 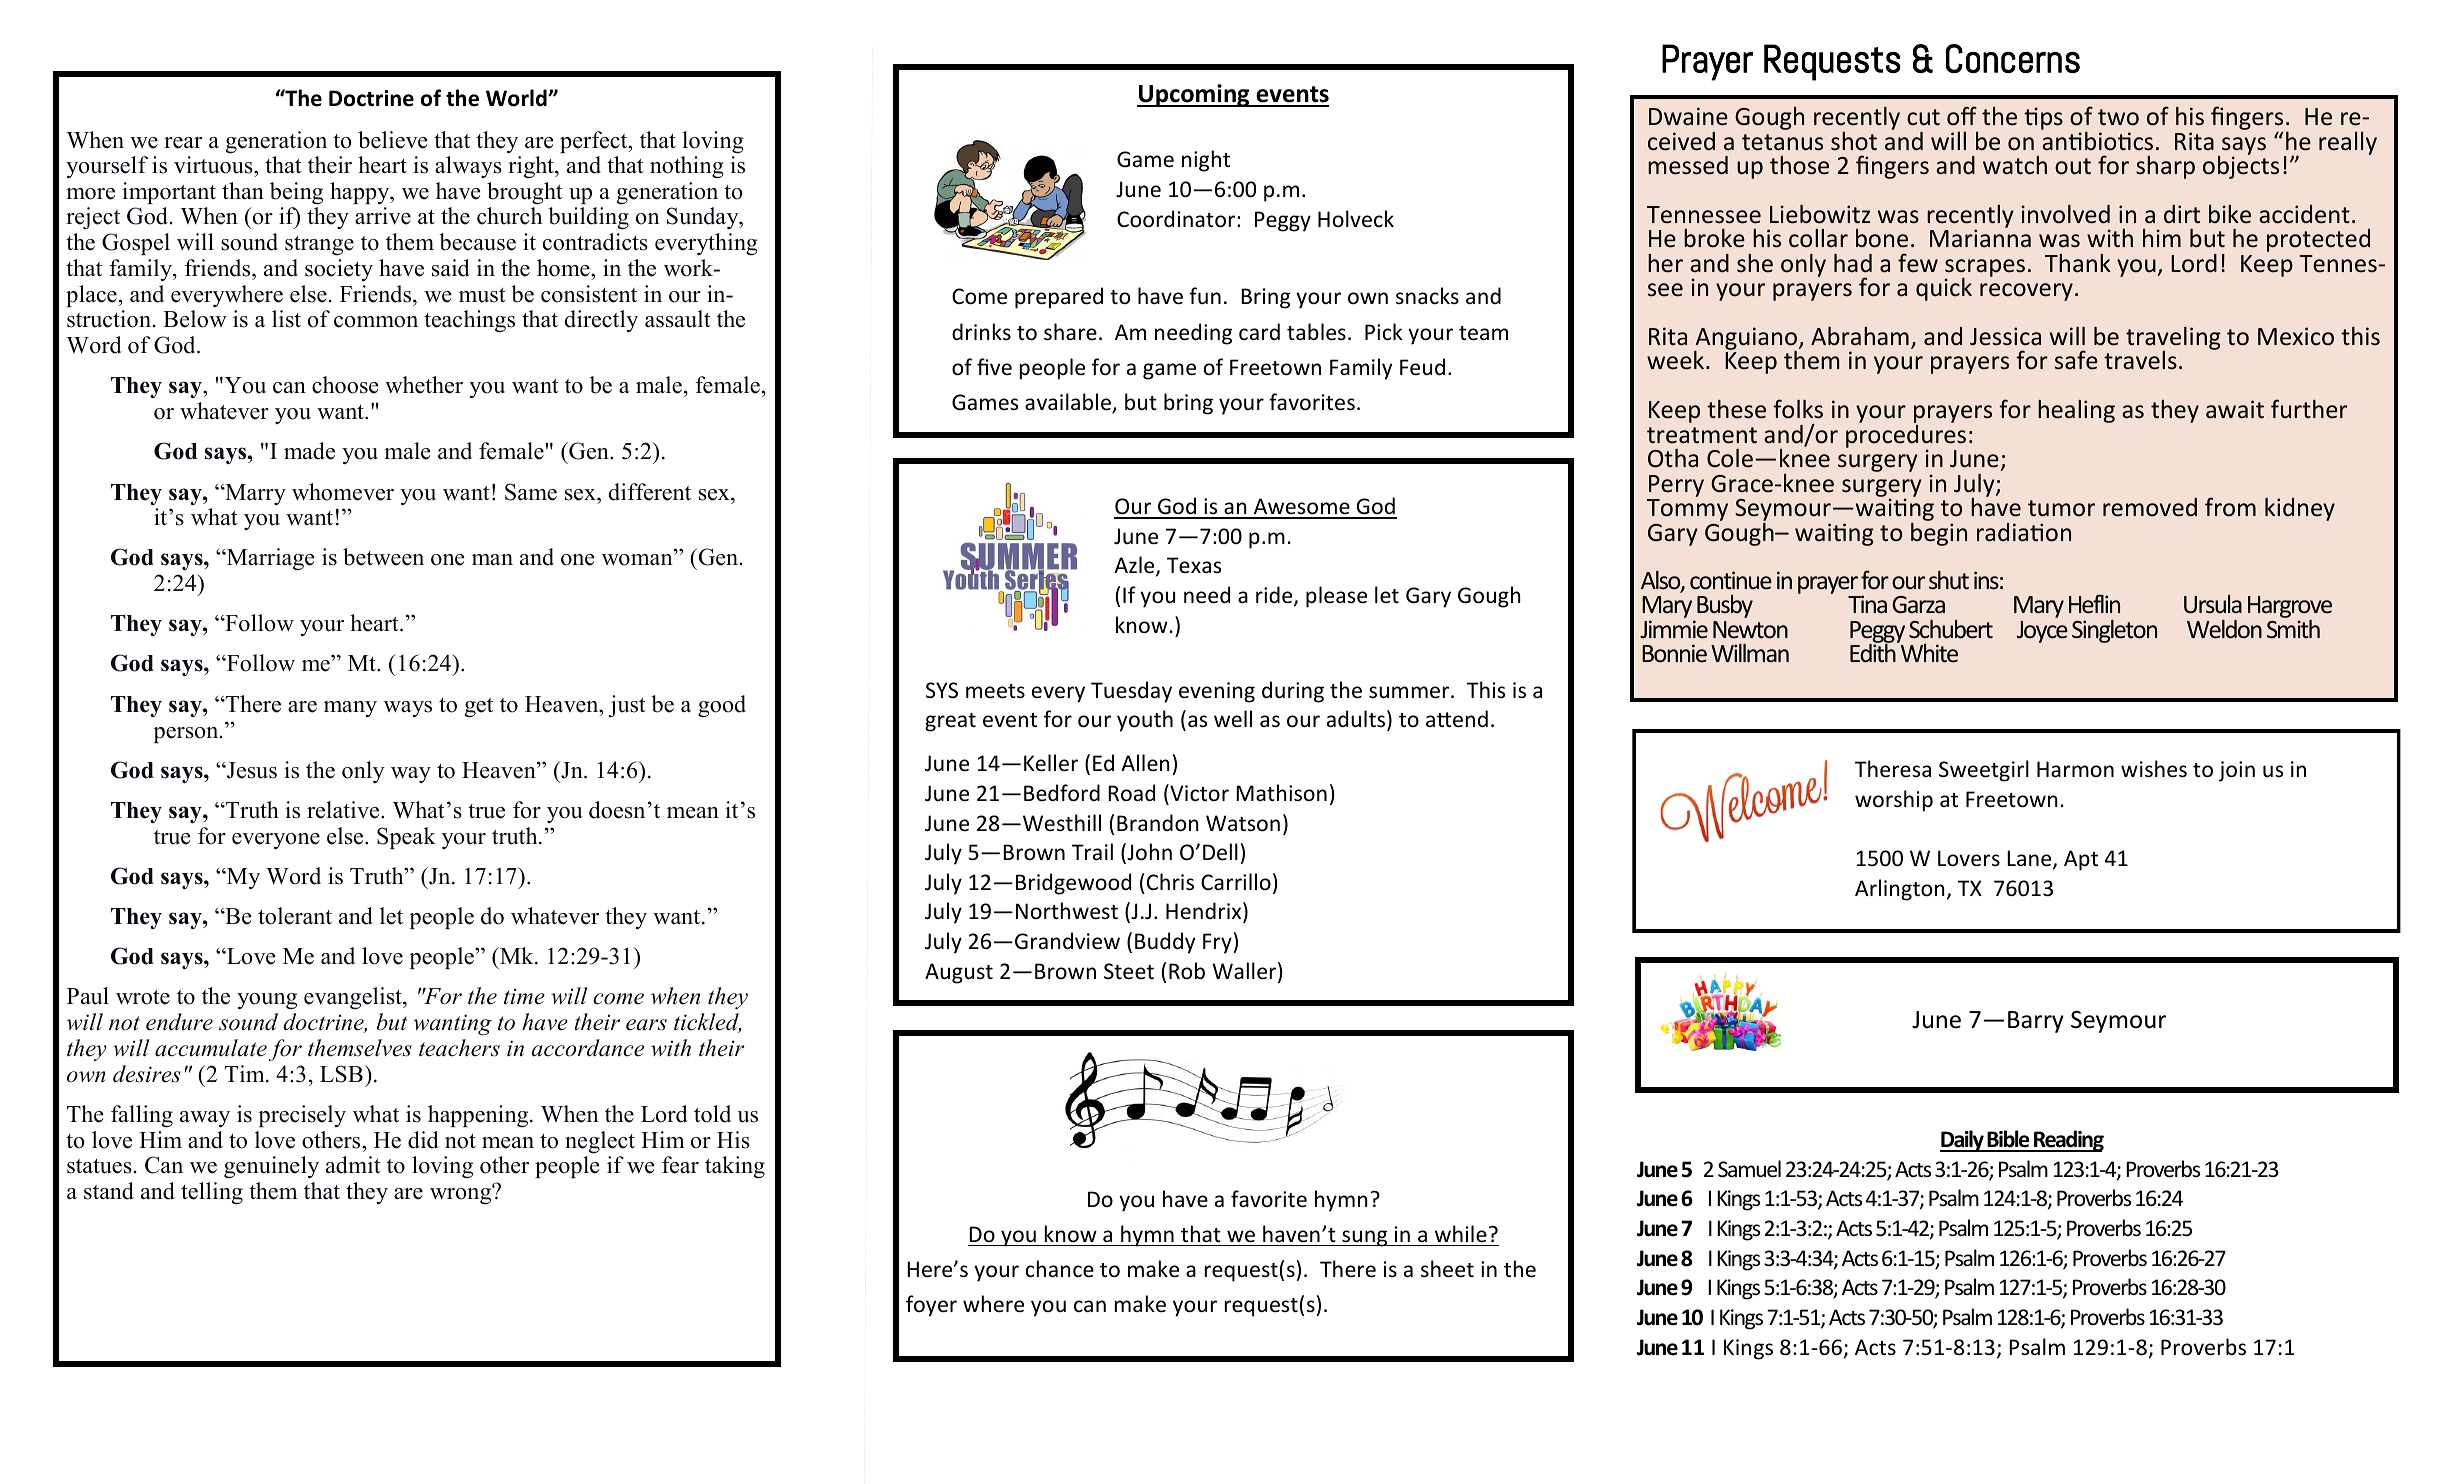 I want to click on tips, so click(x=2043, y=118).
